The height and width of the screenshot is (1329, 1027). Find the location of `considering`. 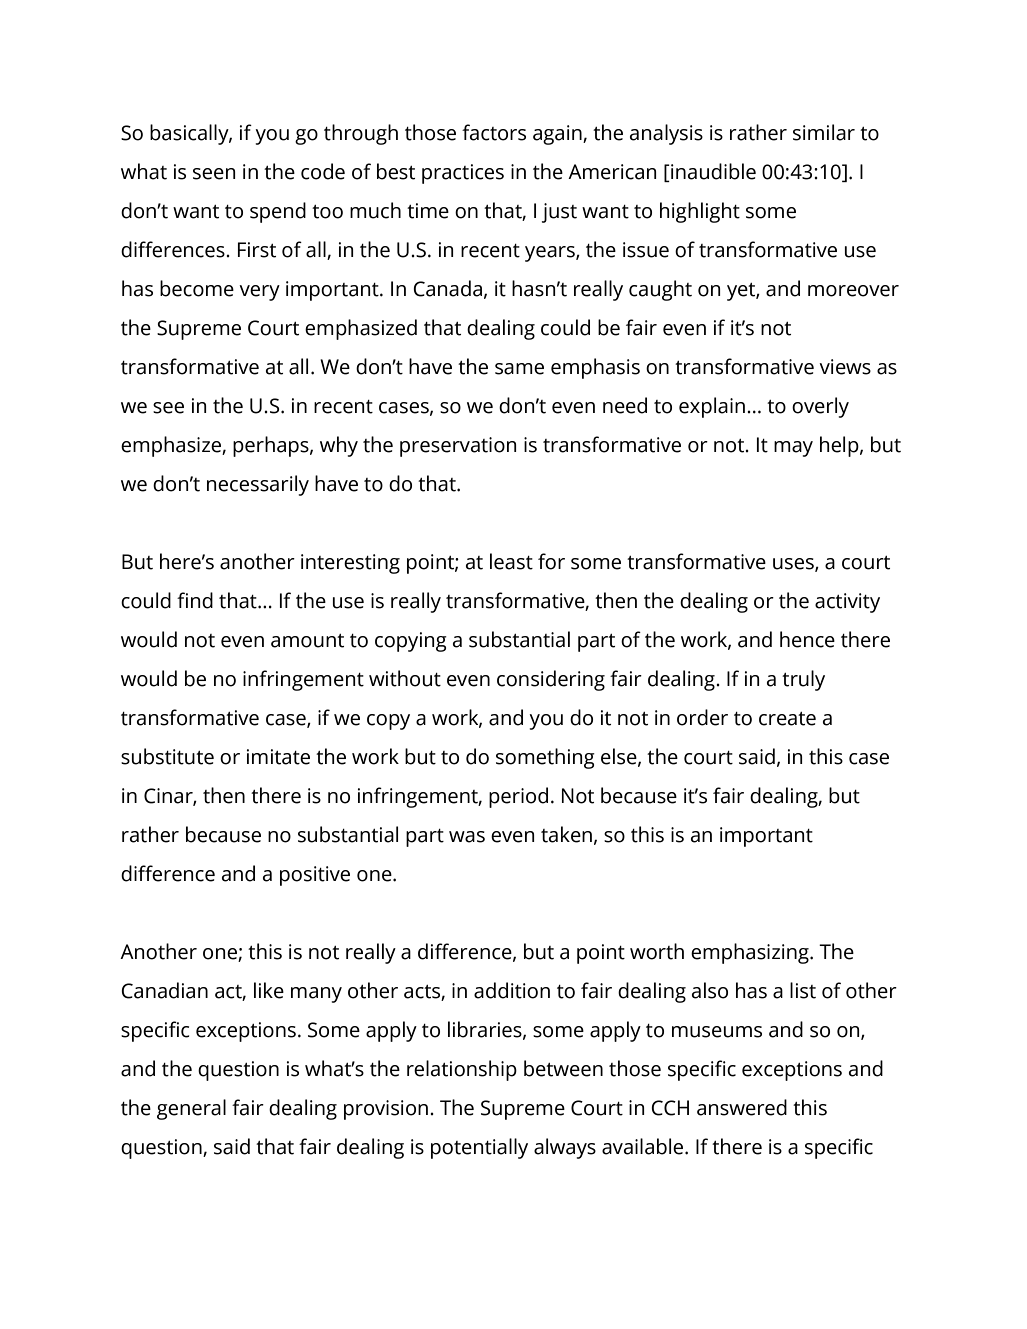

considering is located at coordinates (551, 680).
